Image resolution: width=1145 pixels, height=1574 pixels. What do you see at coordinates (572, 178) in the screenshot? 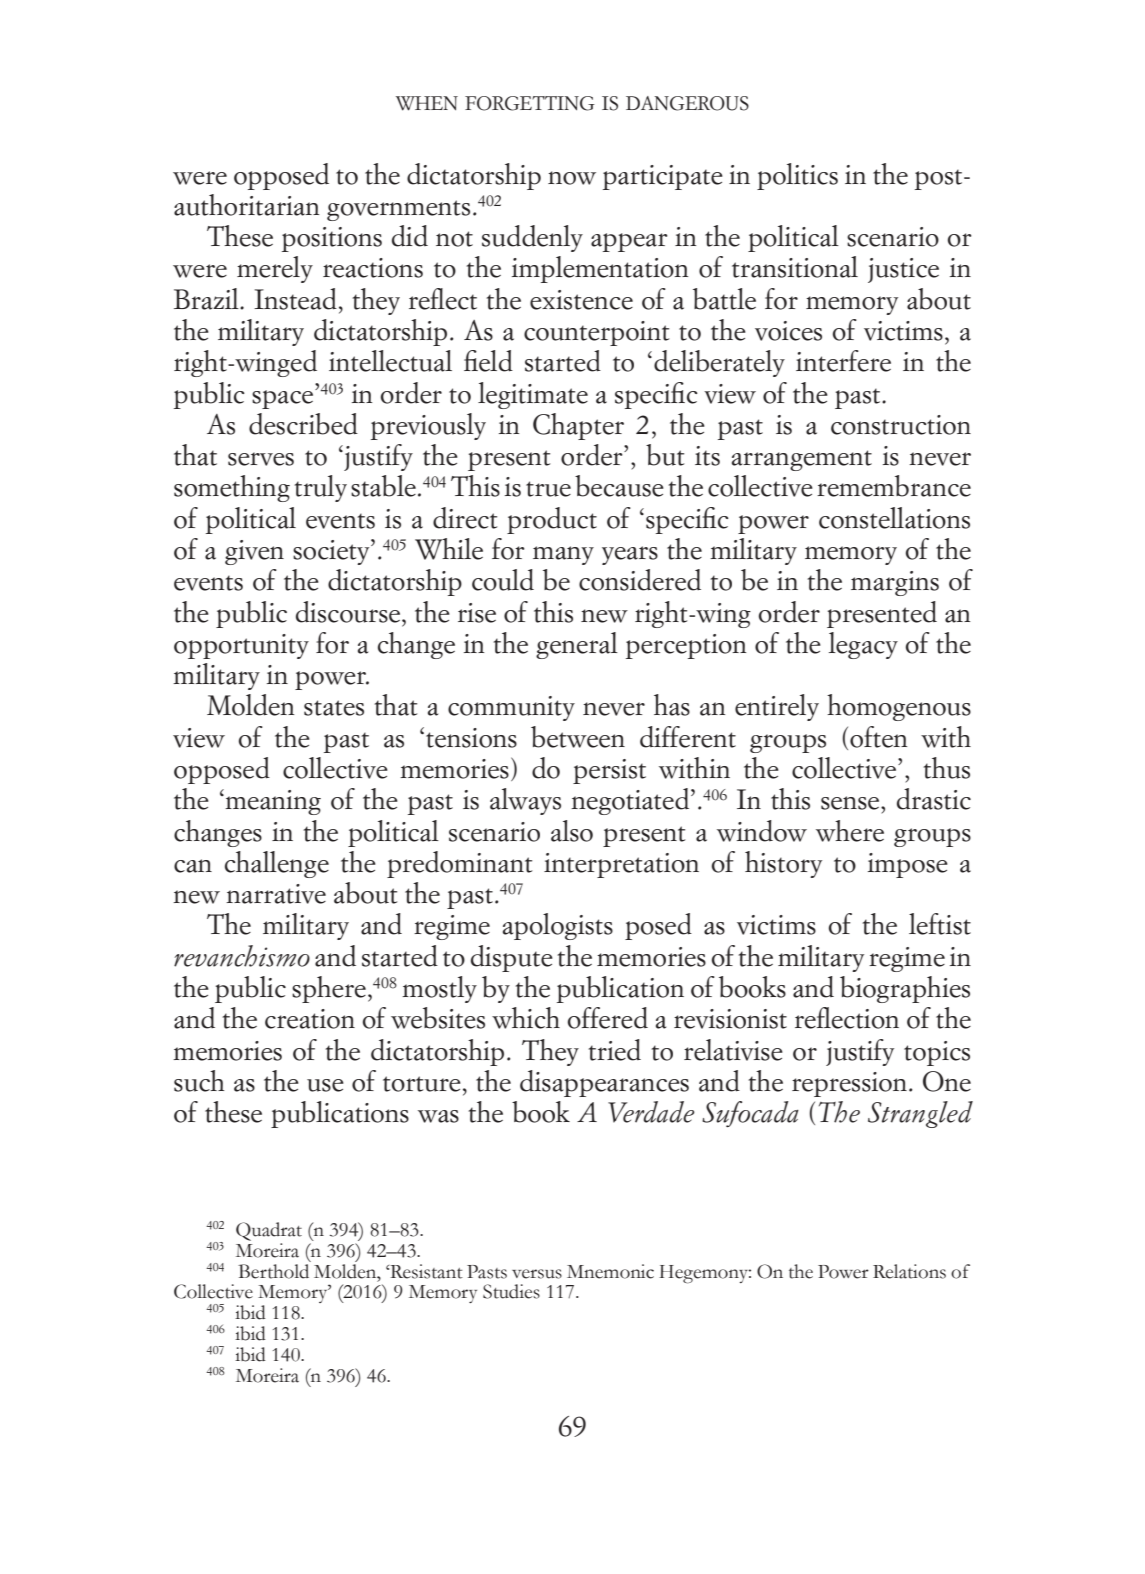
I see `now` at bounding box center [572, 178].
